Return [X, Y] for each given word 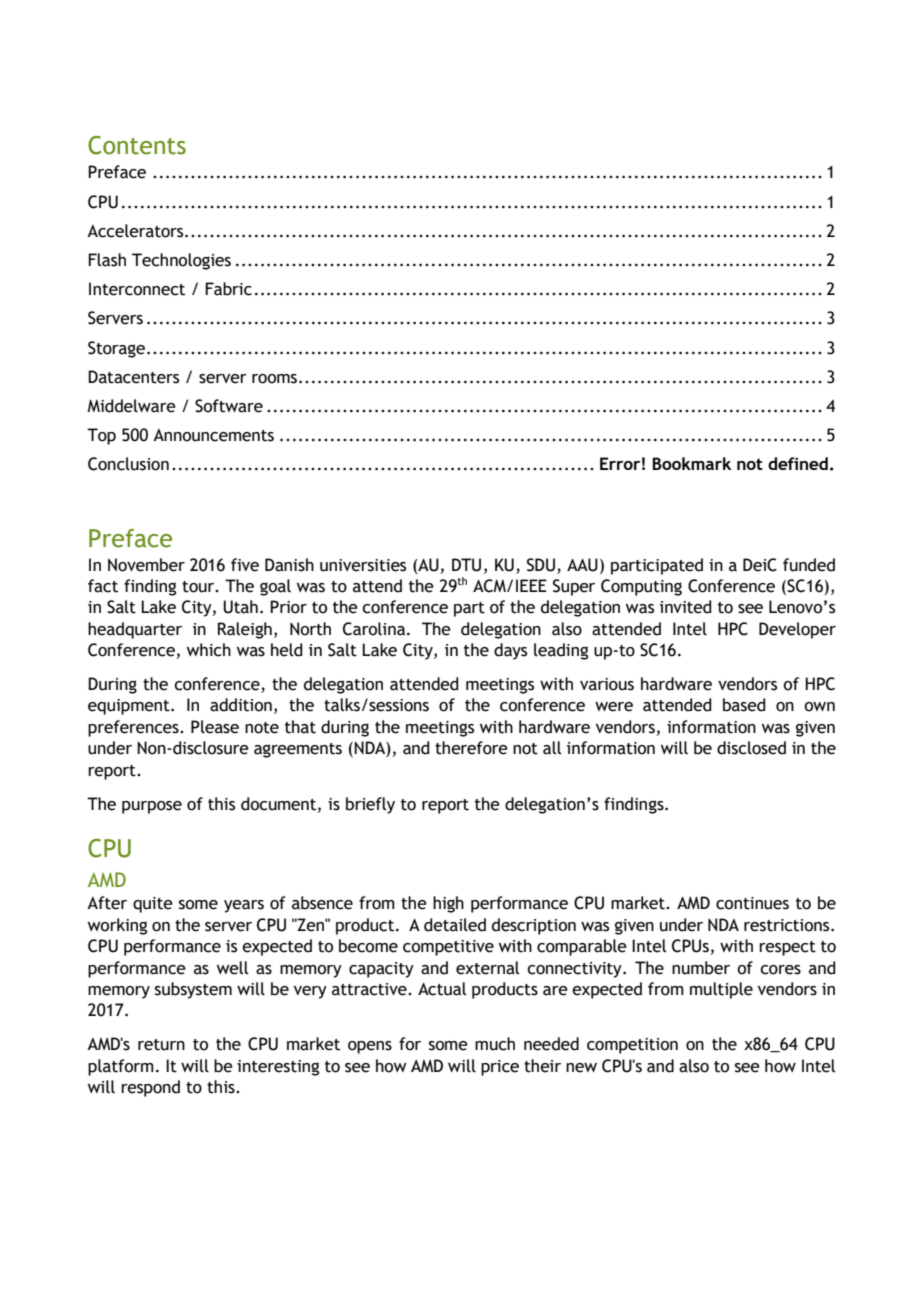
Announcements [213, 435]
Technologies [181, 261]
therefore [471, 748]
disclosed [751, 748]
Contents [137, 145]
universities [363, 565]
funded [809, 565]
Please [215, 727]
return [161, 1045]
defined [798, 463]
